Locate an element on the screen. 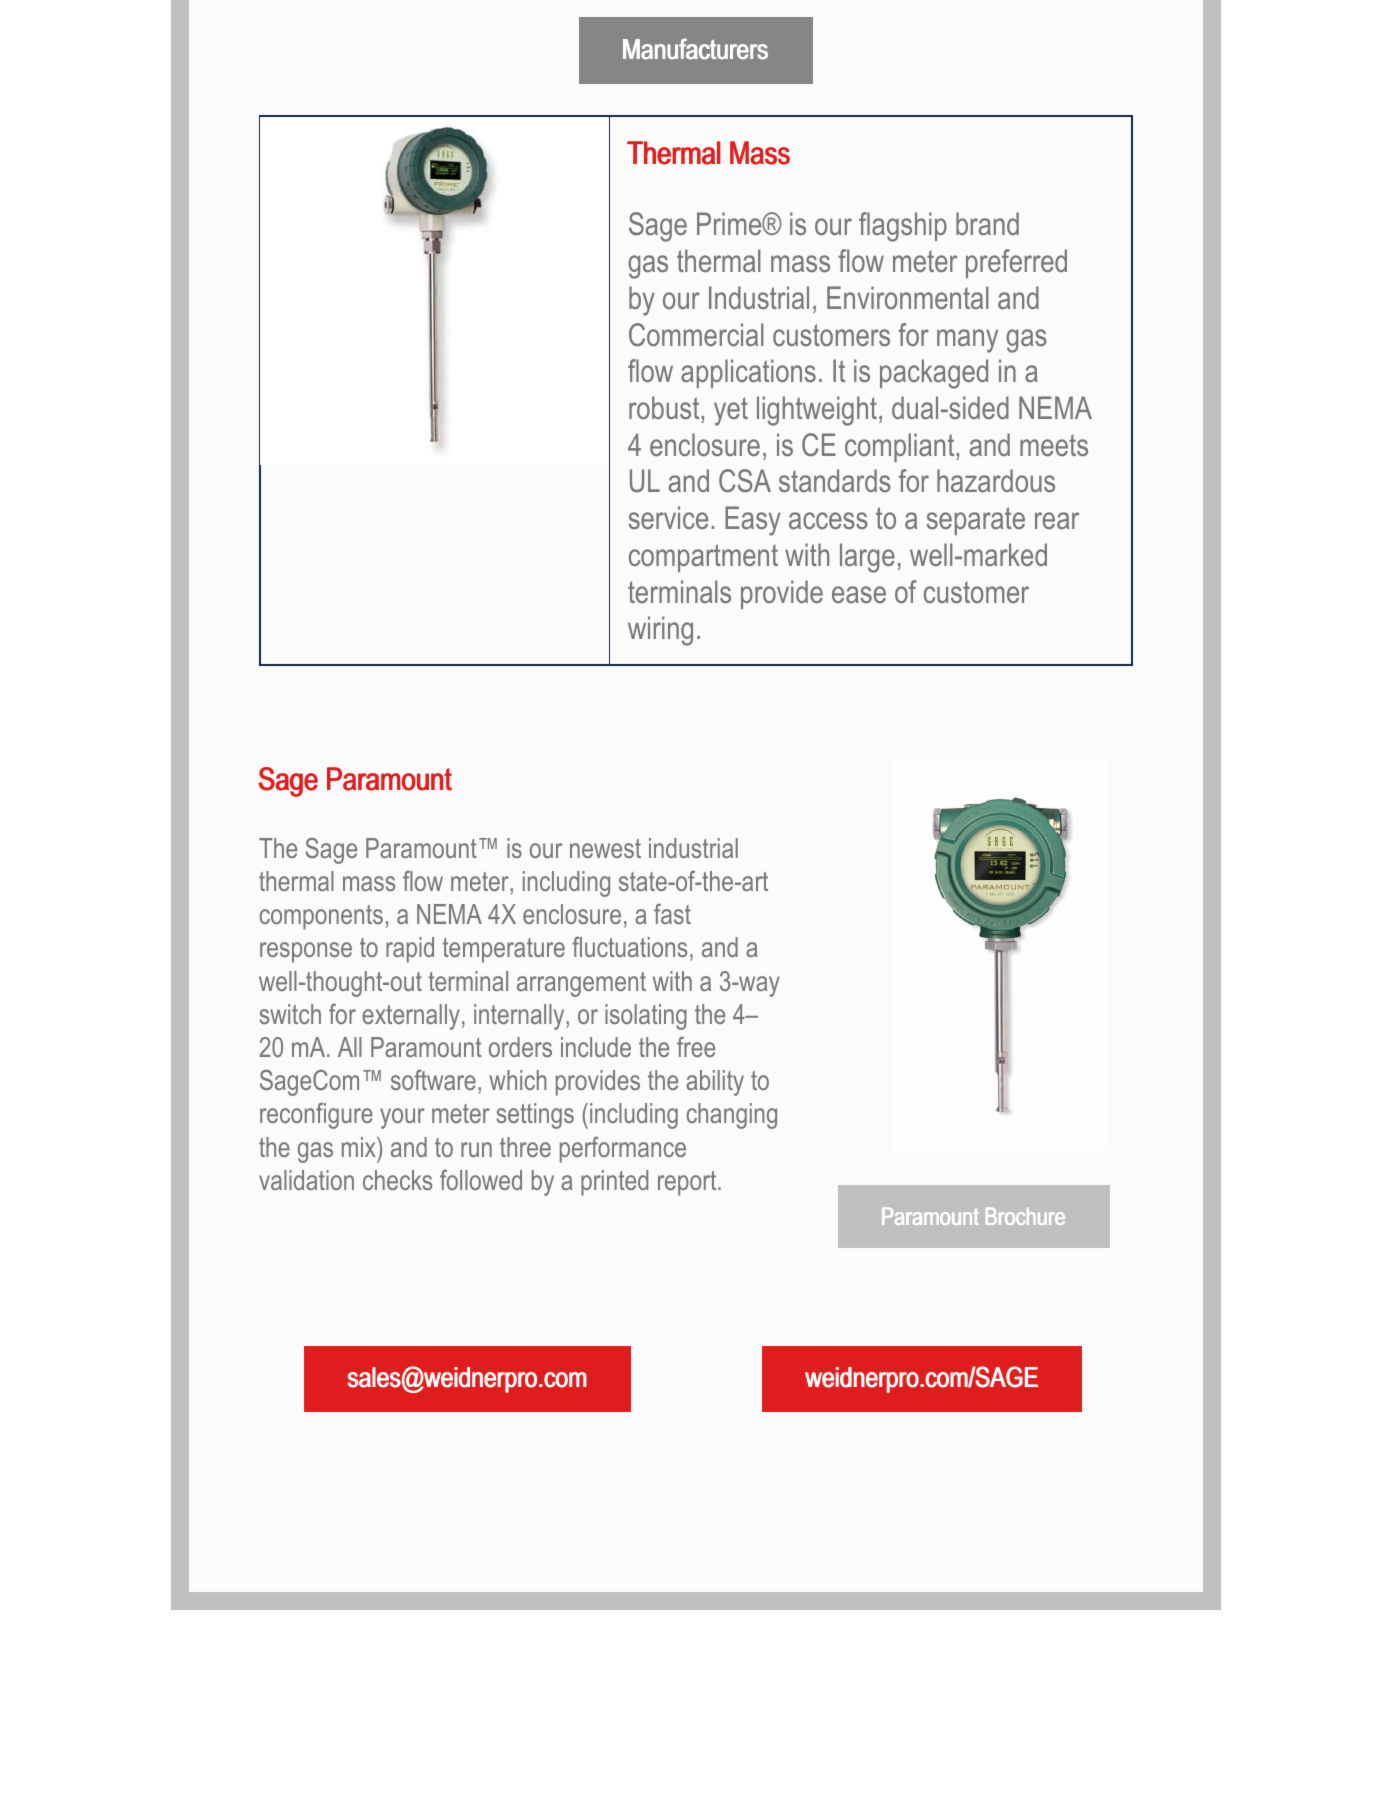 The image size is (1393, 1802). many is located at coordinates (967, 341).
